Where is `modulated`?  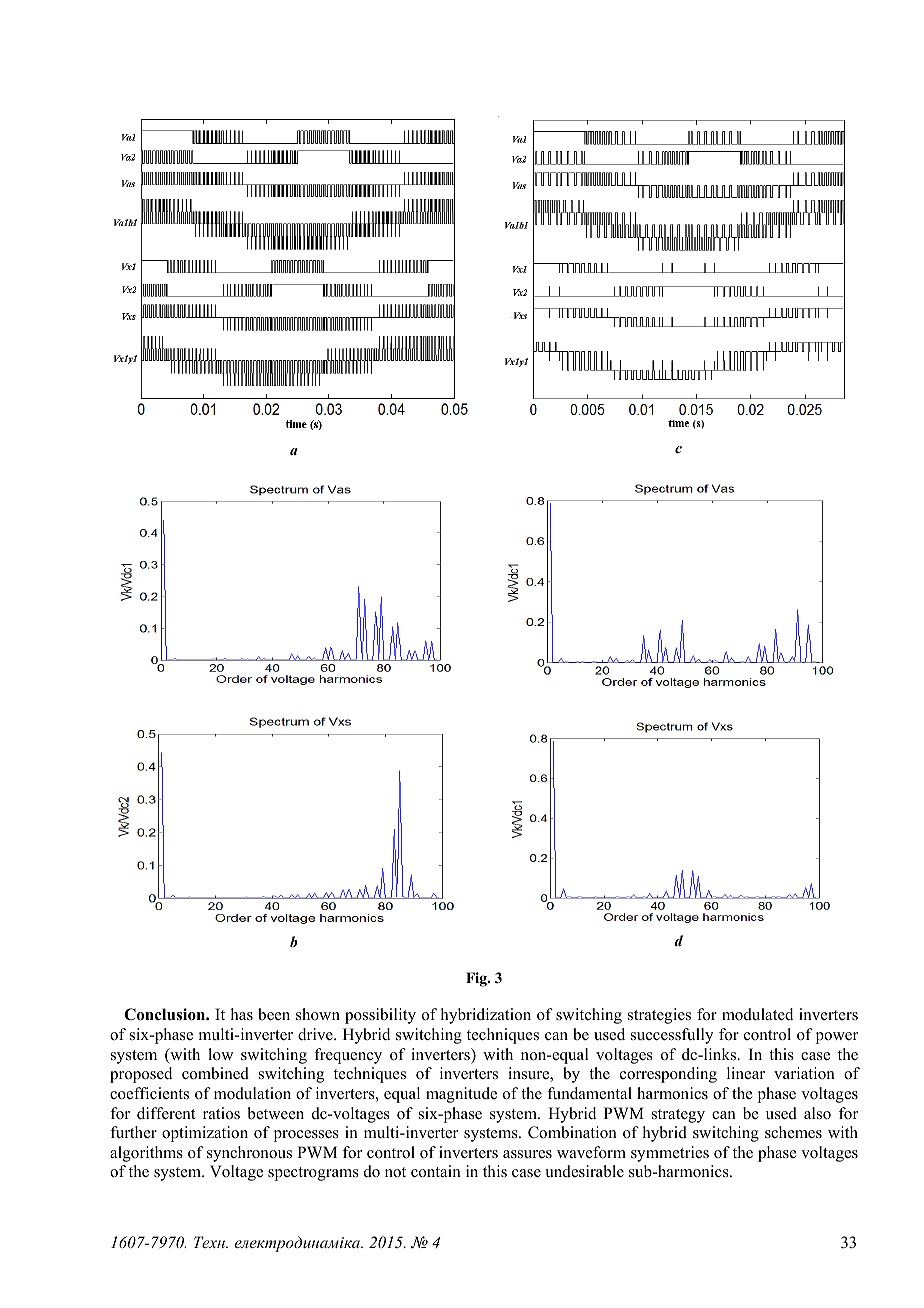
modulated is located at coordinates (758, 1014).
